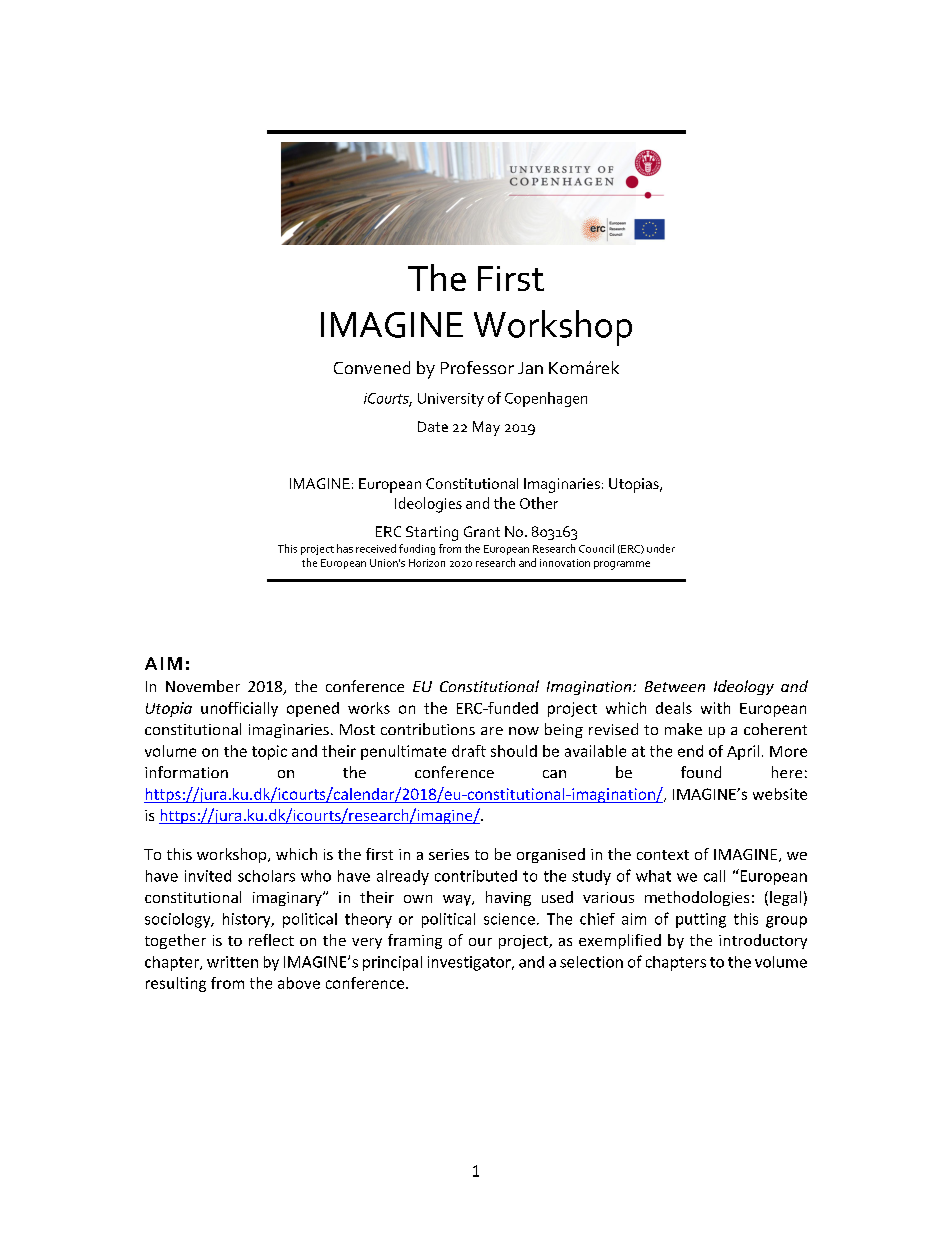 The width and height of the screenshot is (952, 1233). I want to click on has, so click(345, 548).
